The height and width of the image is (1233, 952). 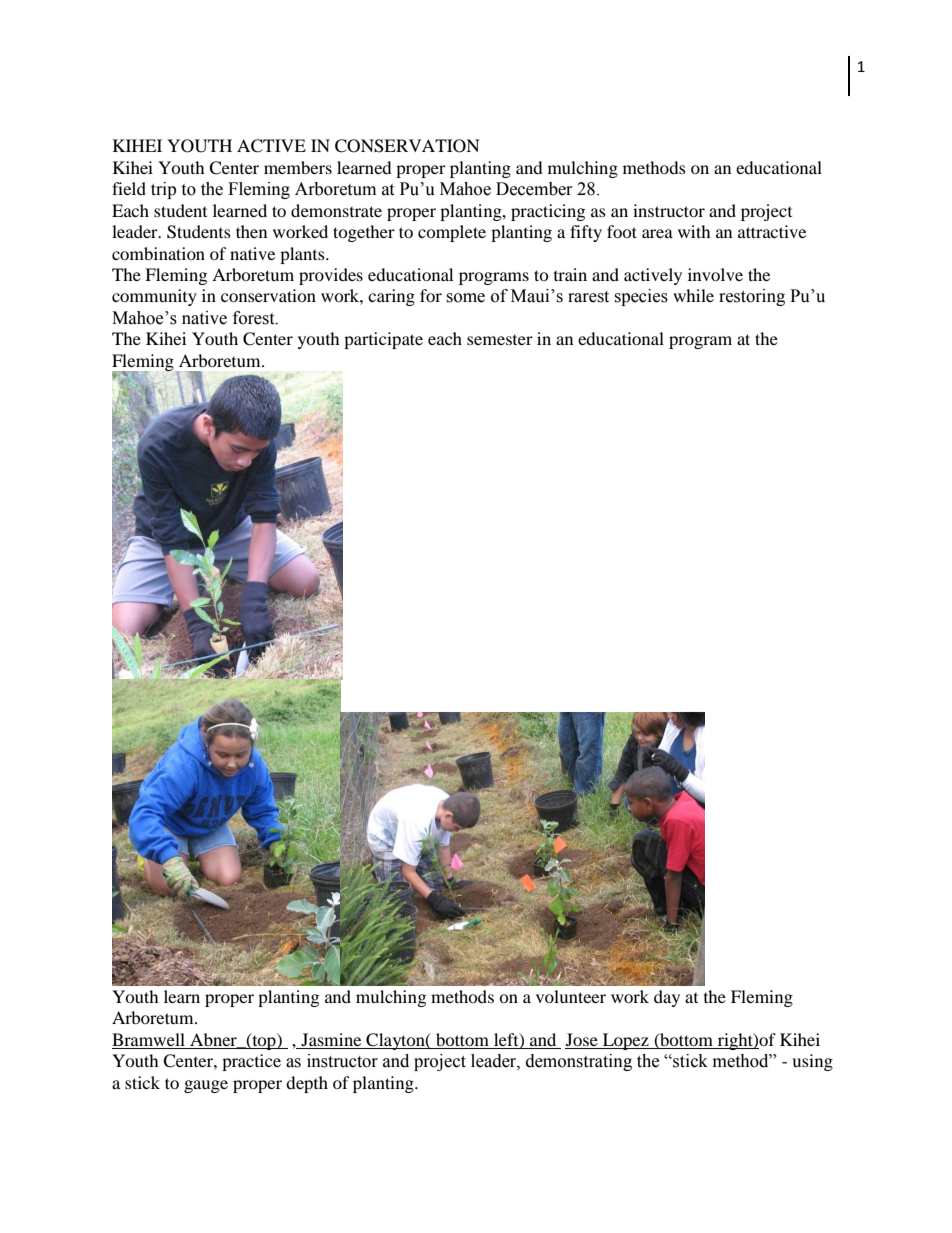 What do you see at coordinates (500, 340) in the image?
I see `semester` at bounding box center [500, 340].
